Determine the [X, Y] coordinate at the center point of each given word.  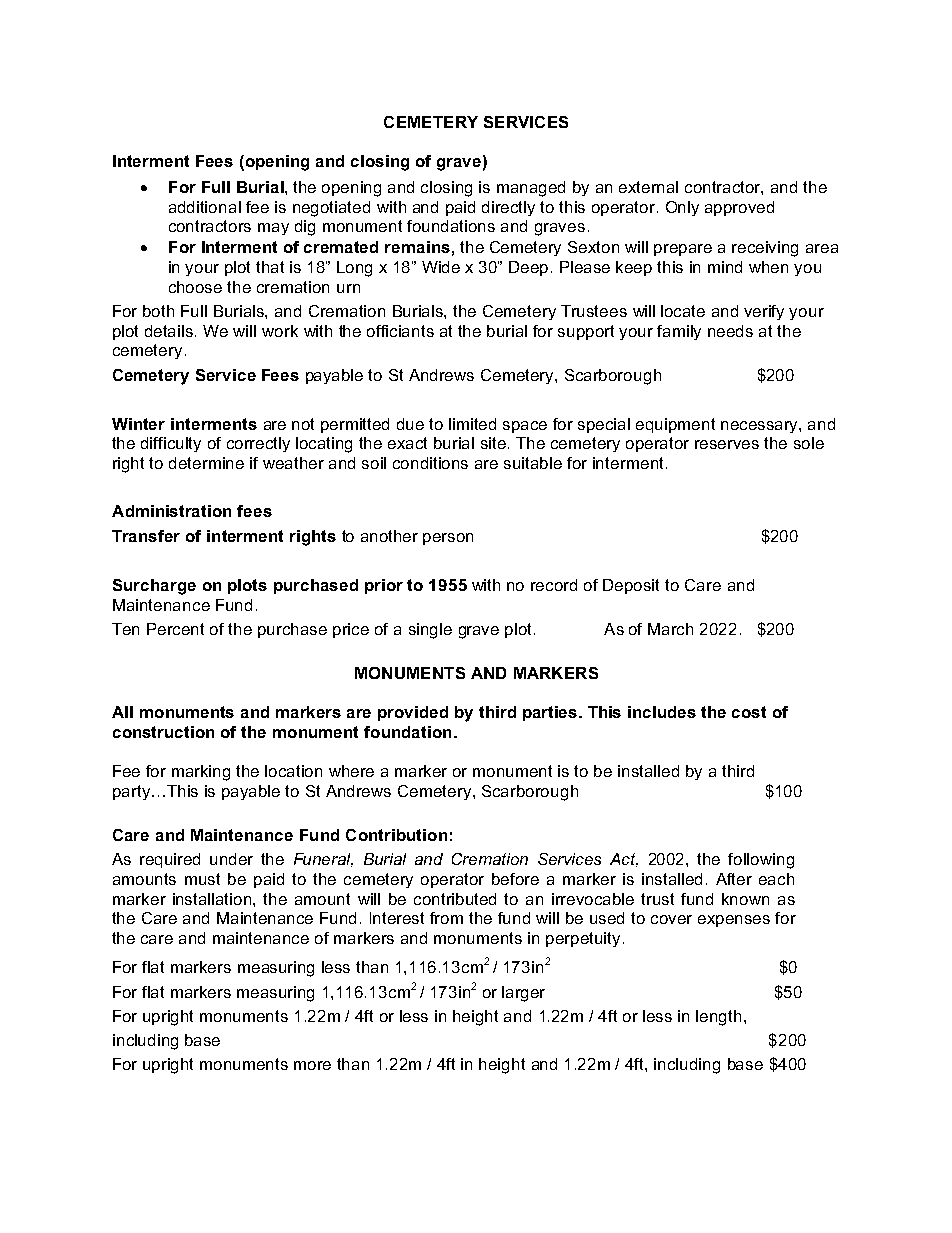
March [670, 629]
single [430, 631]
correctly [258, 444]
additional [205, 207]
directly [508, 208]
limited [472, 424]
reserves [727, 444]
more [312, 1065]
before [515, 879]
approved [739, 208]
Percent [175, 629]
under [231, 859]
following [761, 861]
